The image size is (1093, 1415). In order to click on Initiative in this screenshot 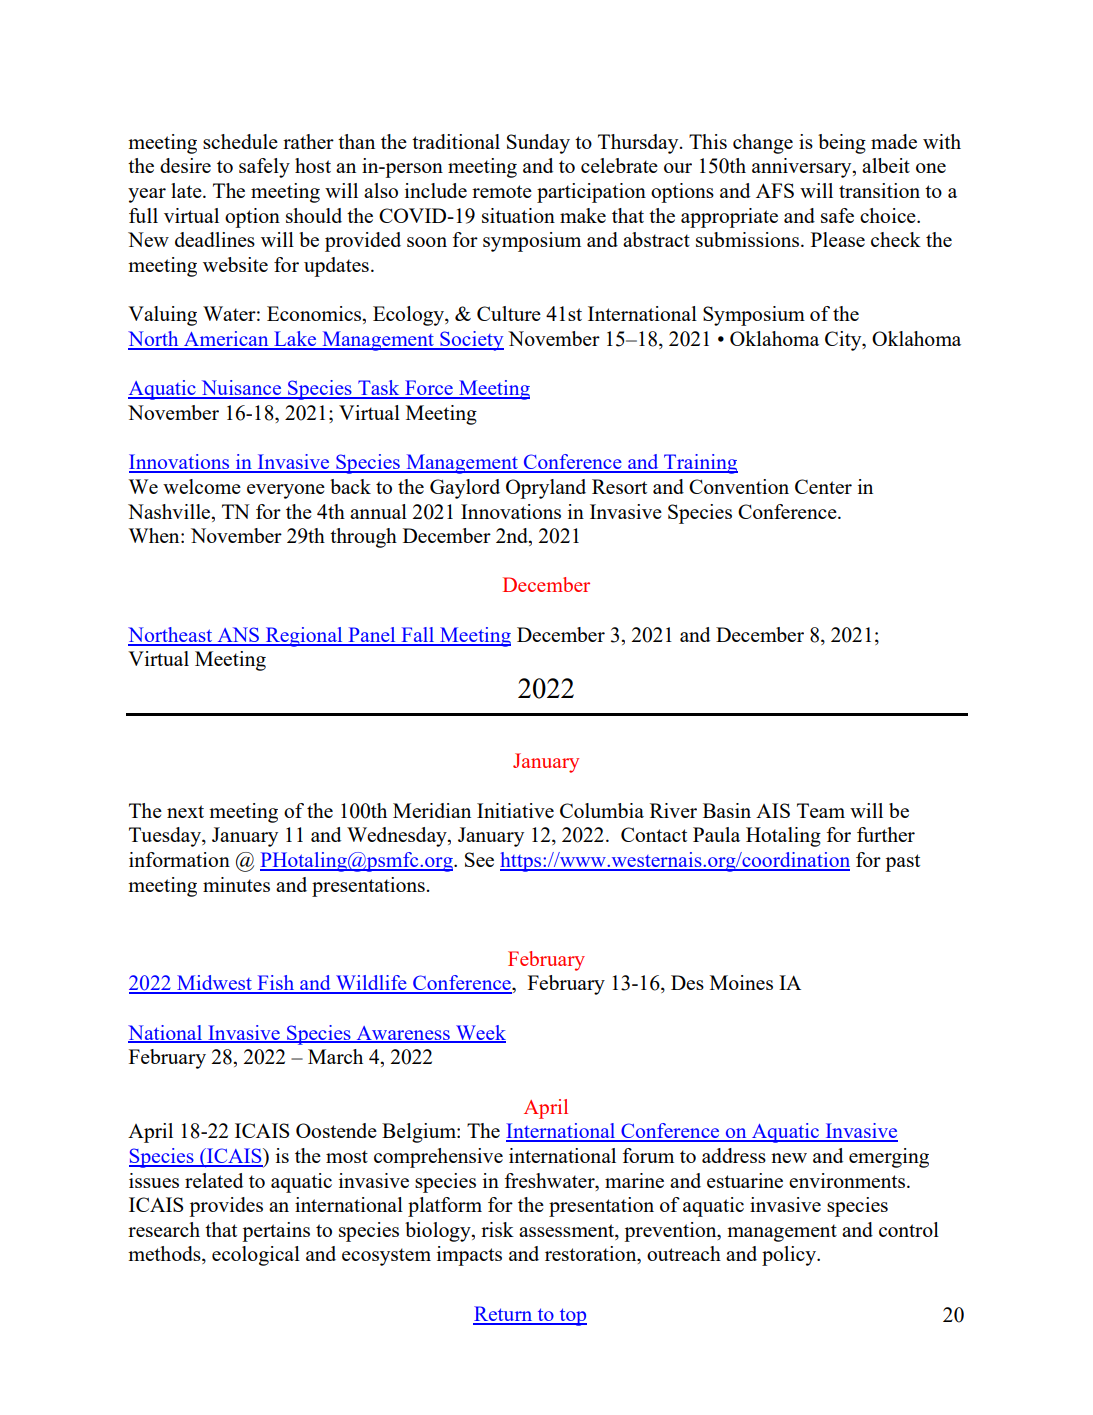, I will do `click(515, 810)`.
